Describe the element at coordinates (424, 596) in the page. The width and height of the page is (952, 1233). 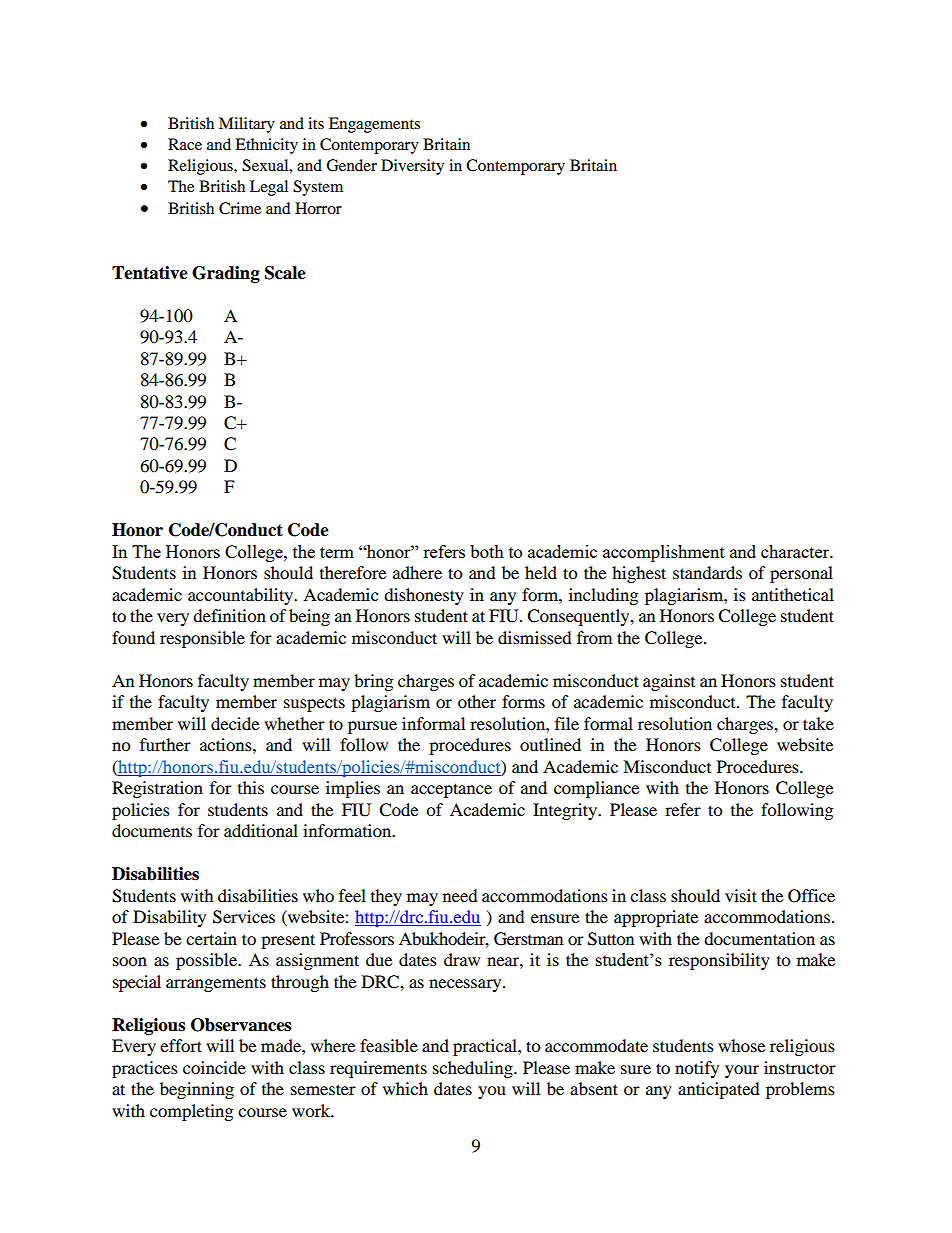
I see `dishonesty` at that location.
